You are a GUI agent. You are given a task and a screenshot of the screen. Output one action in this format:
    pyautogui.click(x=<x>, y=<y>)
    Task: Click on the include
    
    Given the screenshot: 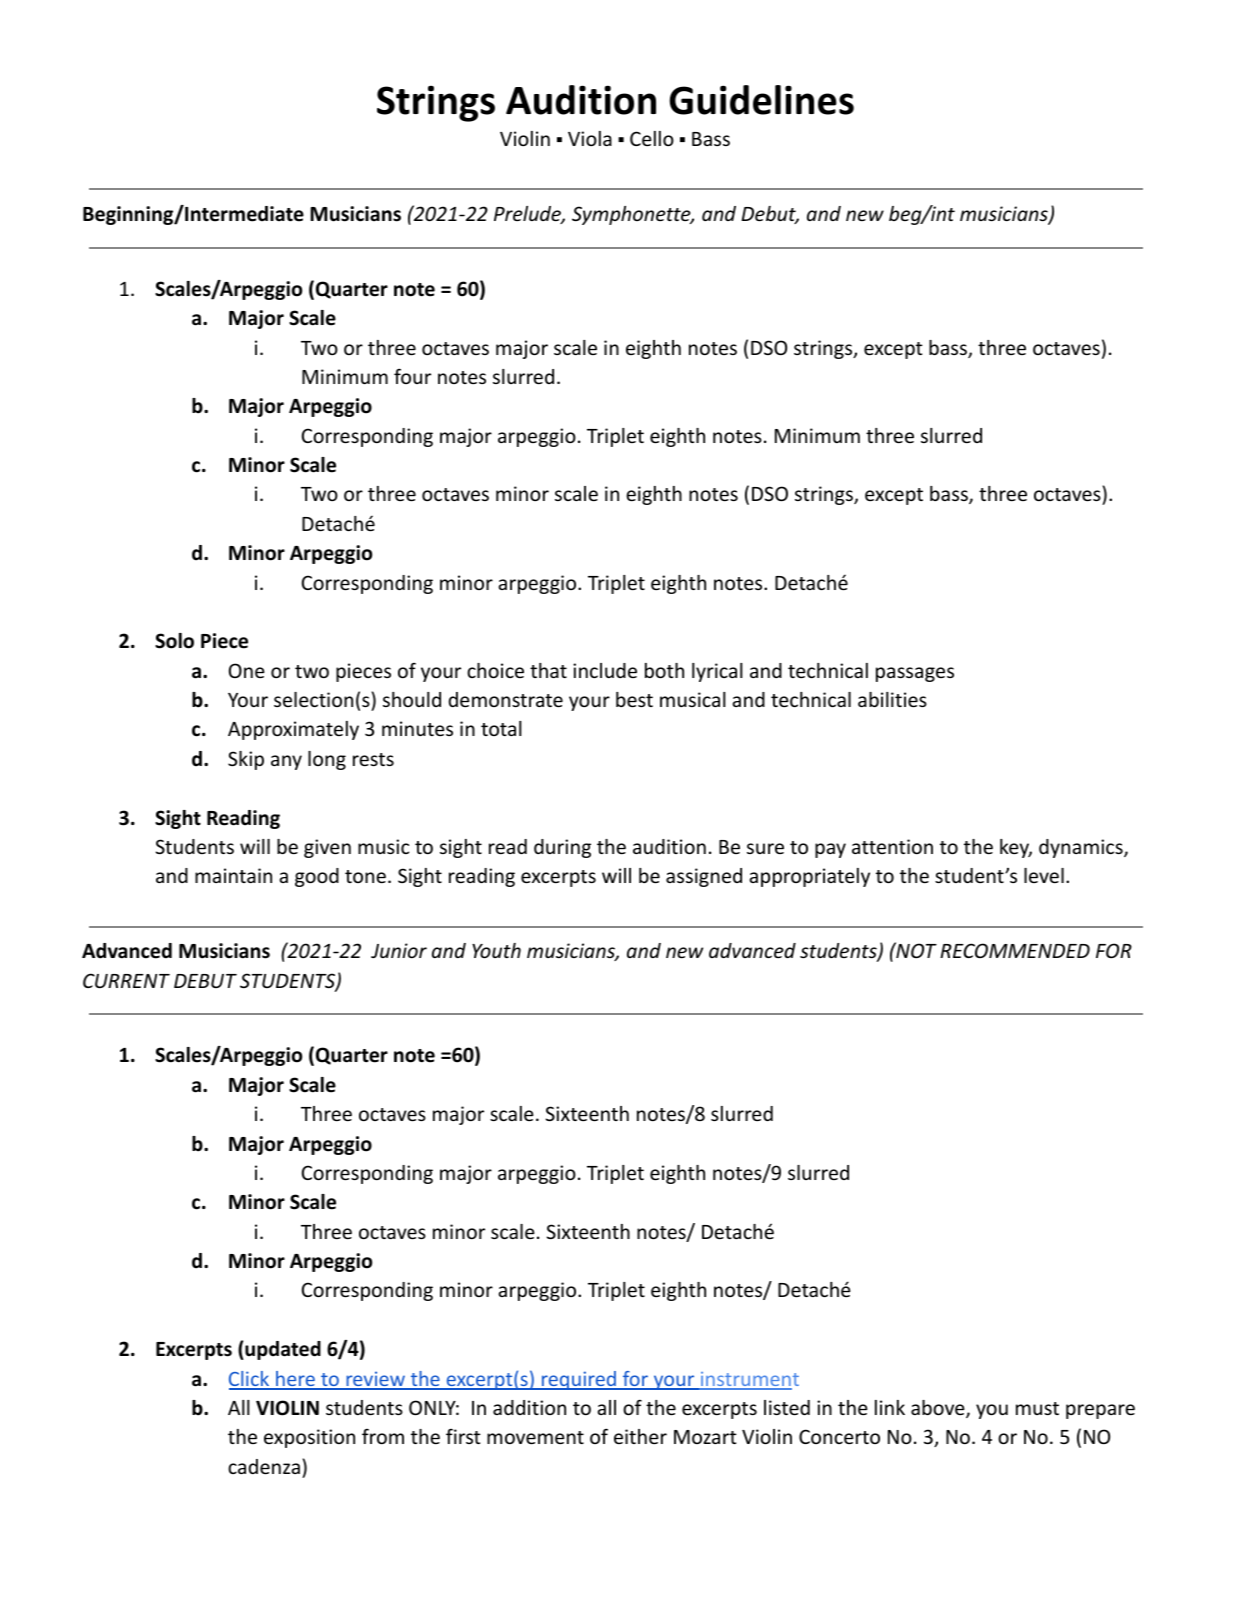 What is the action you would take?
    pyautogui.click(x=605, y=670)
